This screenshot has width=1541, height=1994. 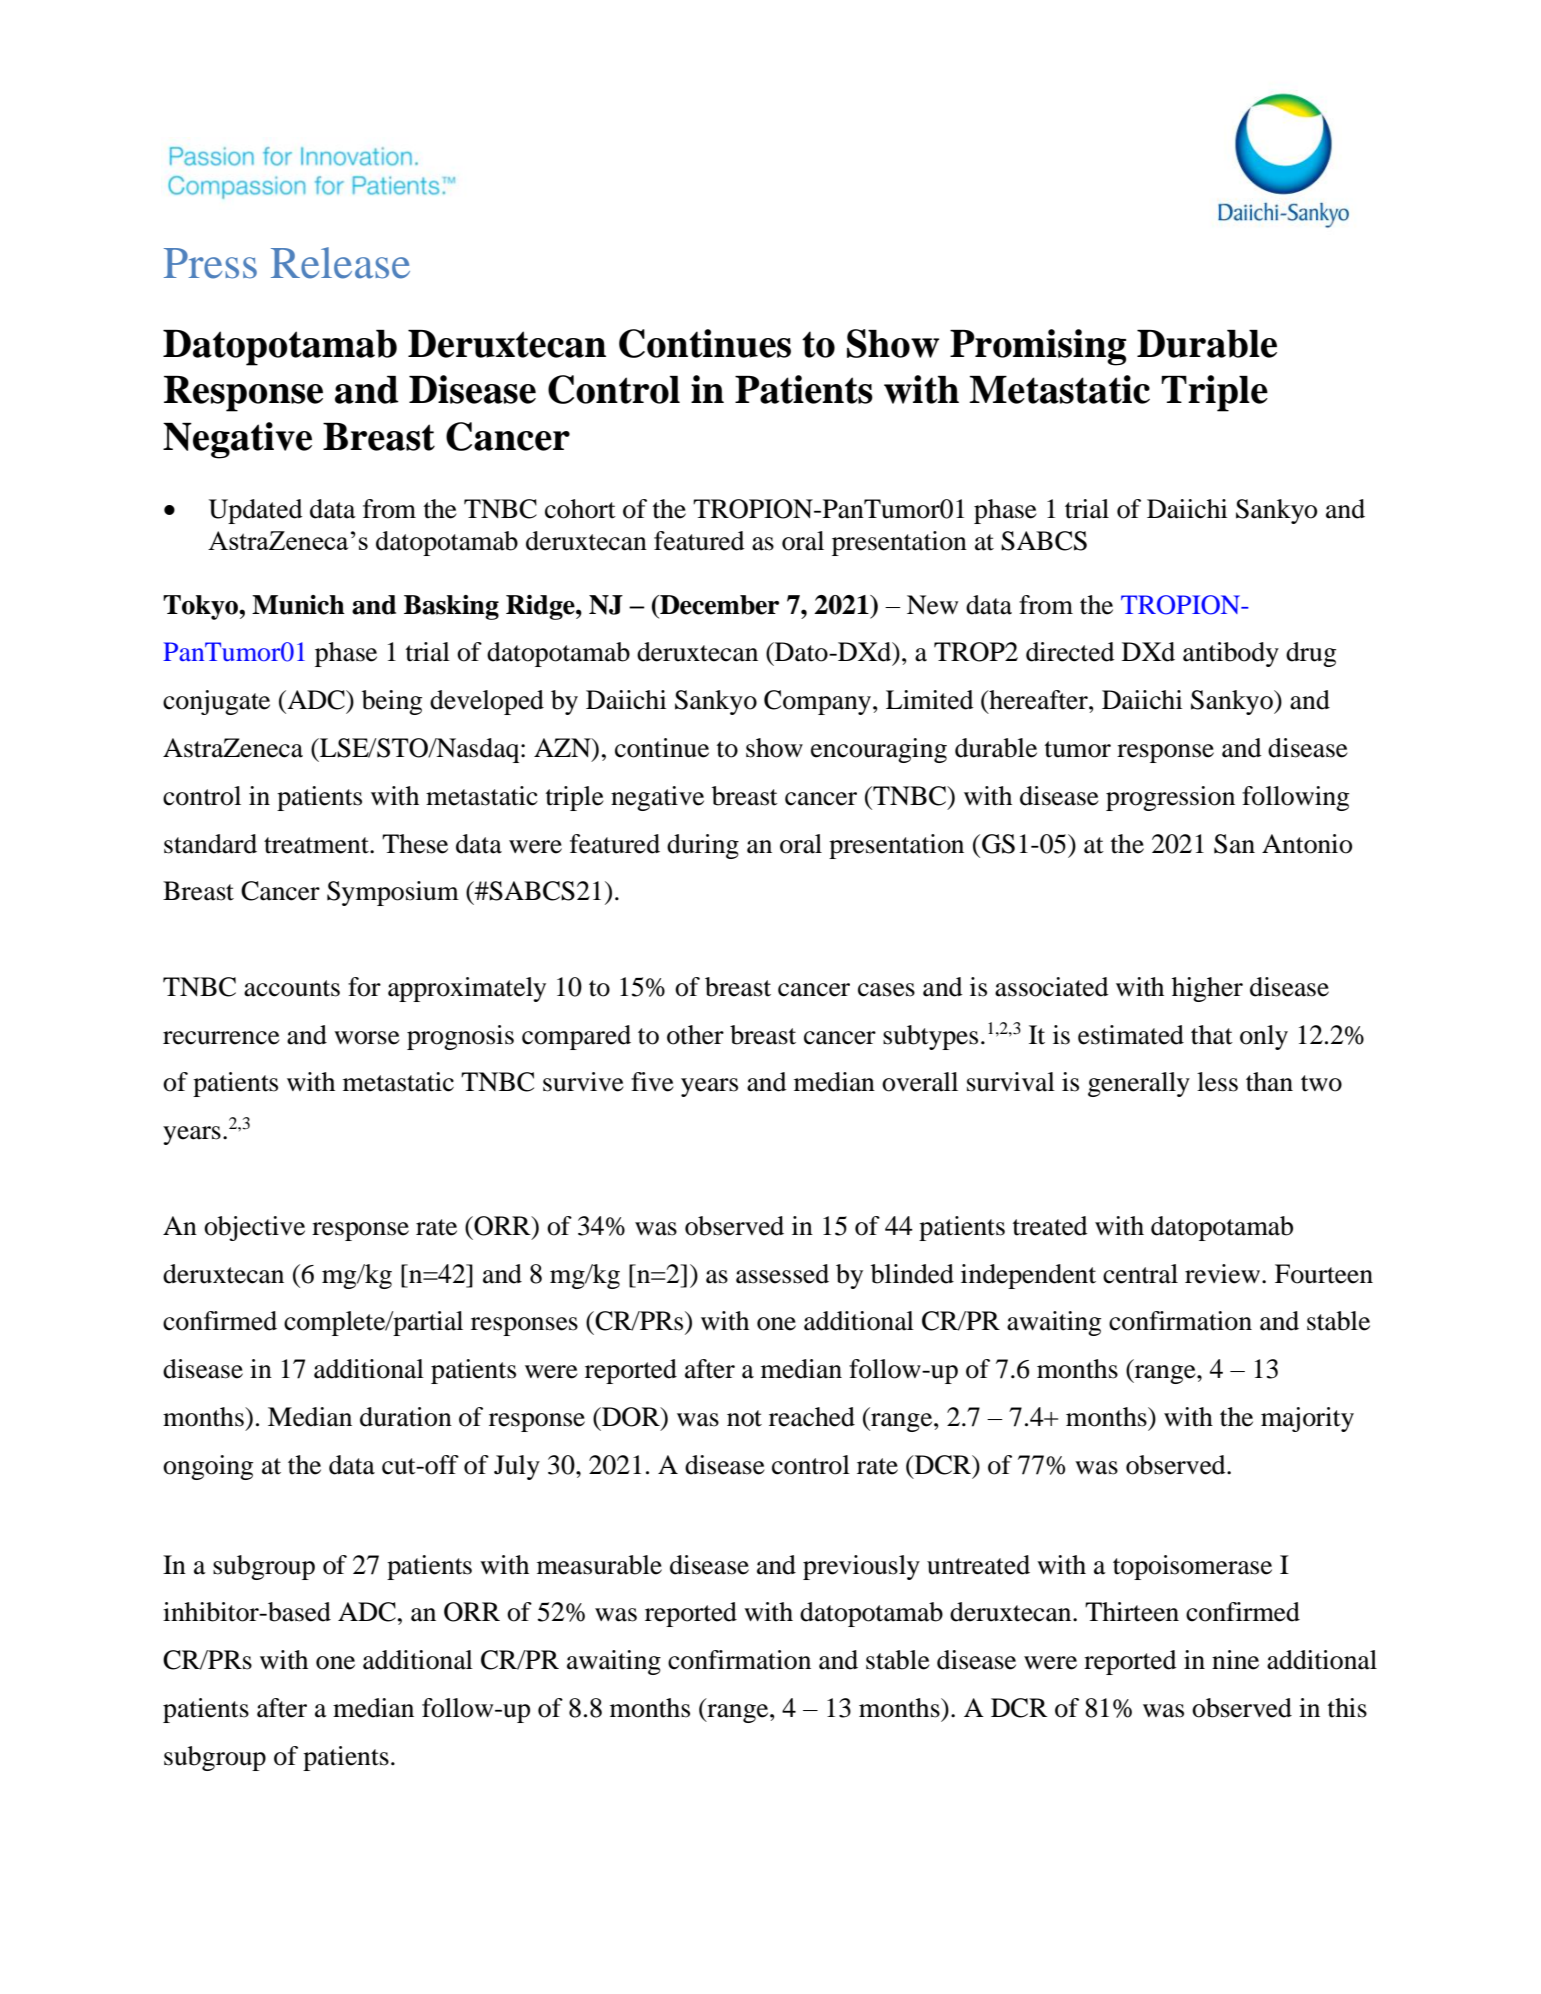 I want to click on New, so click(x=932, y=605).
